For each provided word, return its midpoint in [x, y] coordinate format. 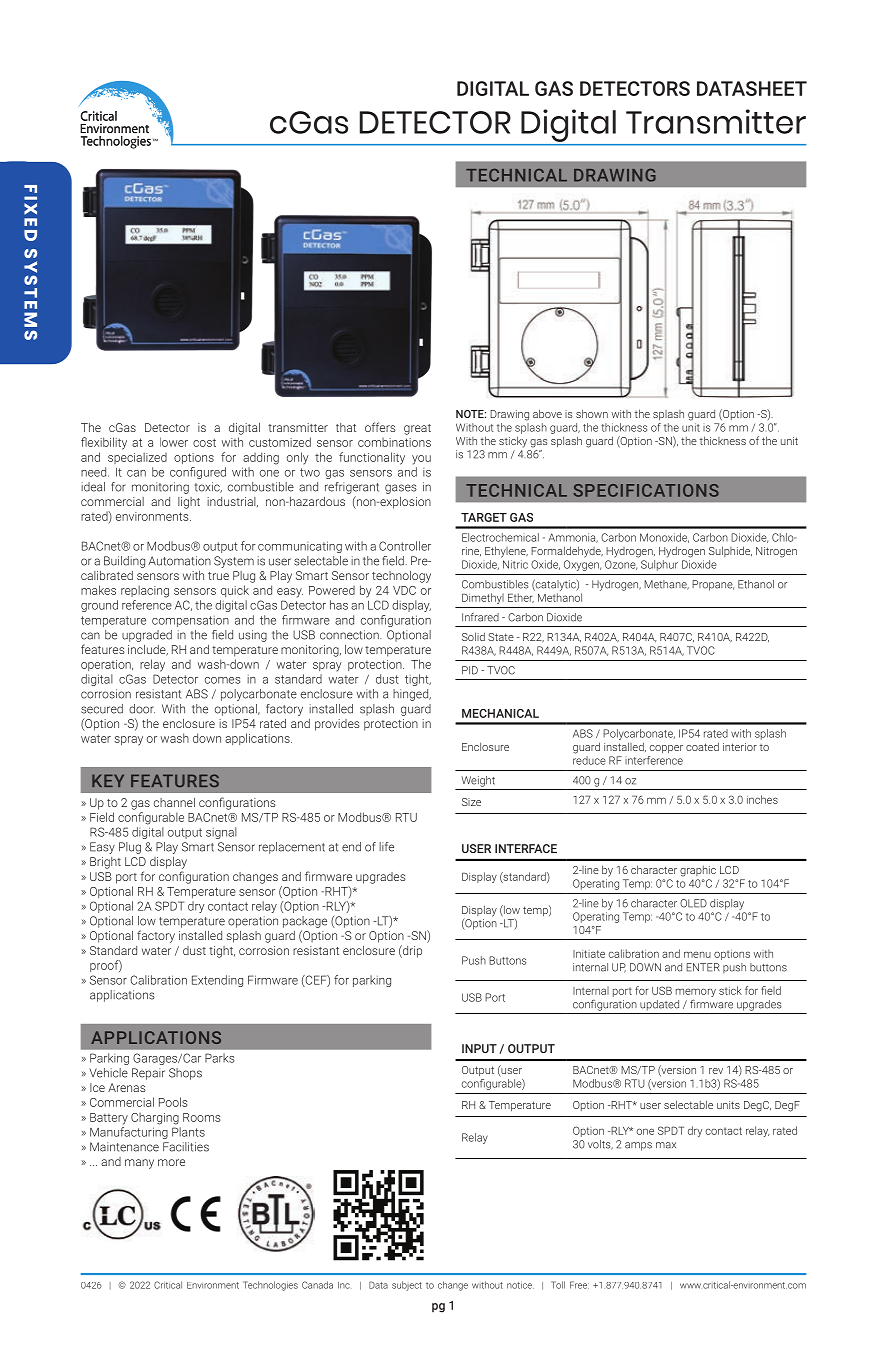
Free [579, 1285]
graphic [698, 871]
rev [716, 1071]
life [386, 847]
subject [407, 1286]
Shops [185, 1074]
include [148, 650]
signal [221, 833]
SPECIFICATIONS [646, 490]
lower [174, 442]
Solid [473, 636]
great [417, 429]
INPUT [479, 1048]
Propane [713, 585]
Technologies [270, 1286]
